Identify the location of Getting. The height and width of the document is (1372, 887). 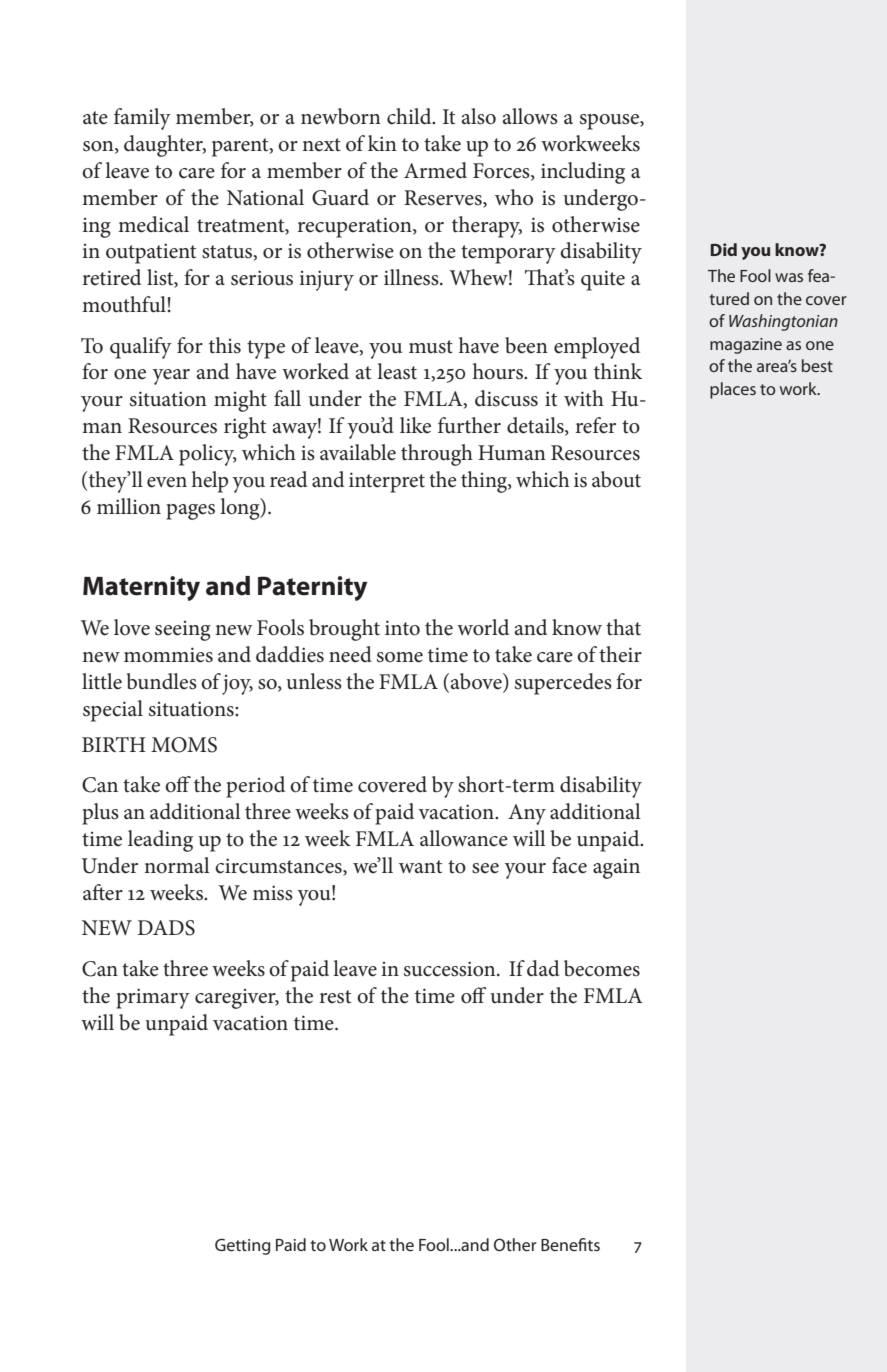
(242, 1247).
